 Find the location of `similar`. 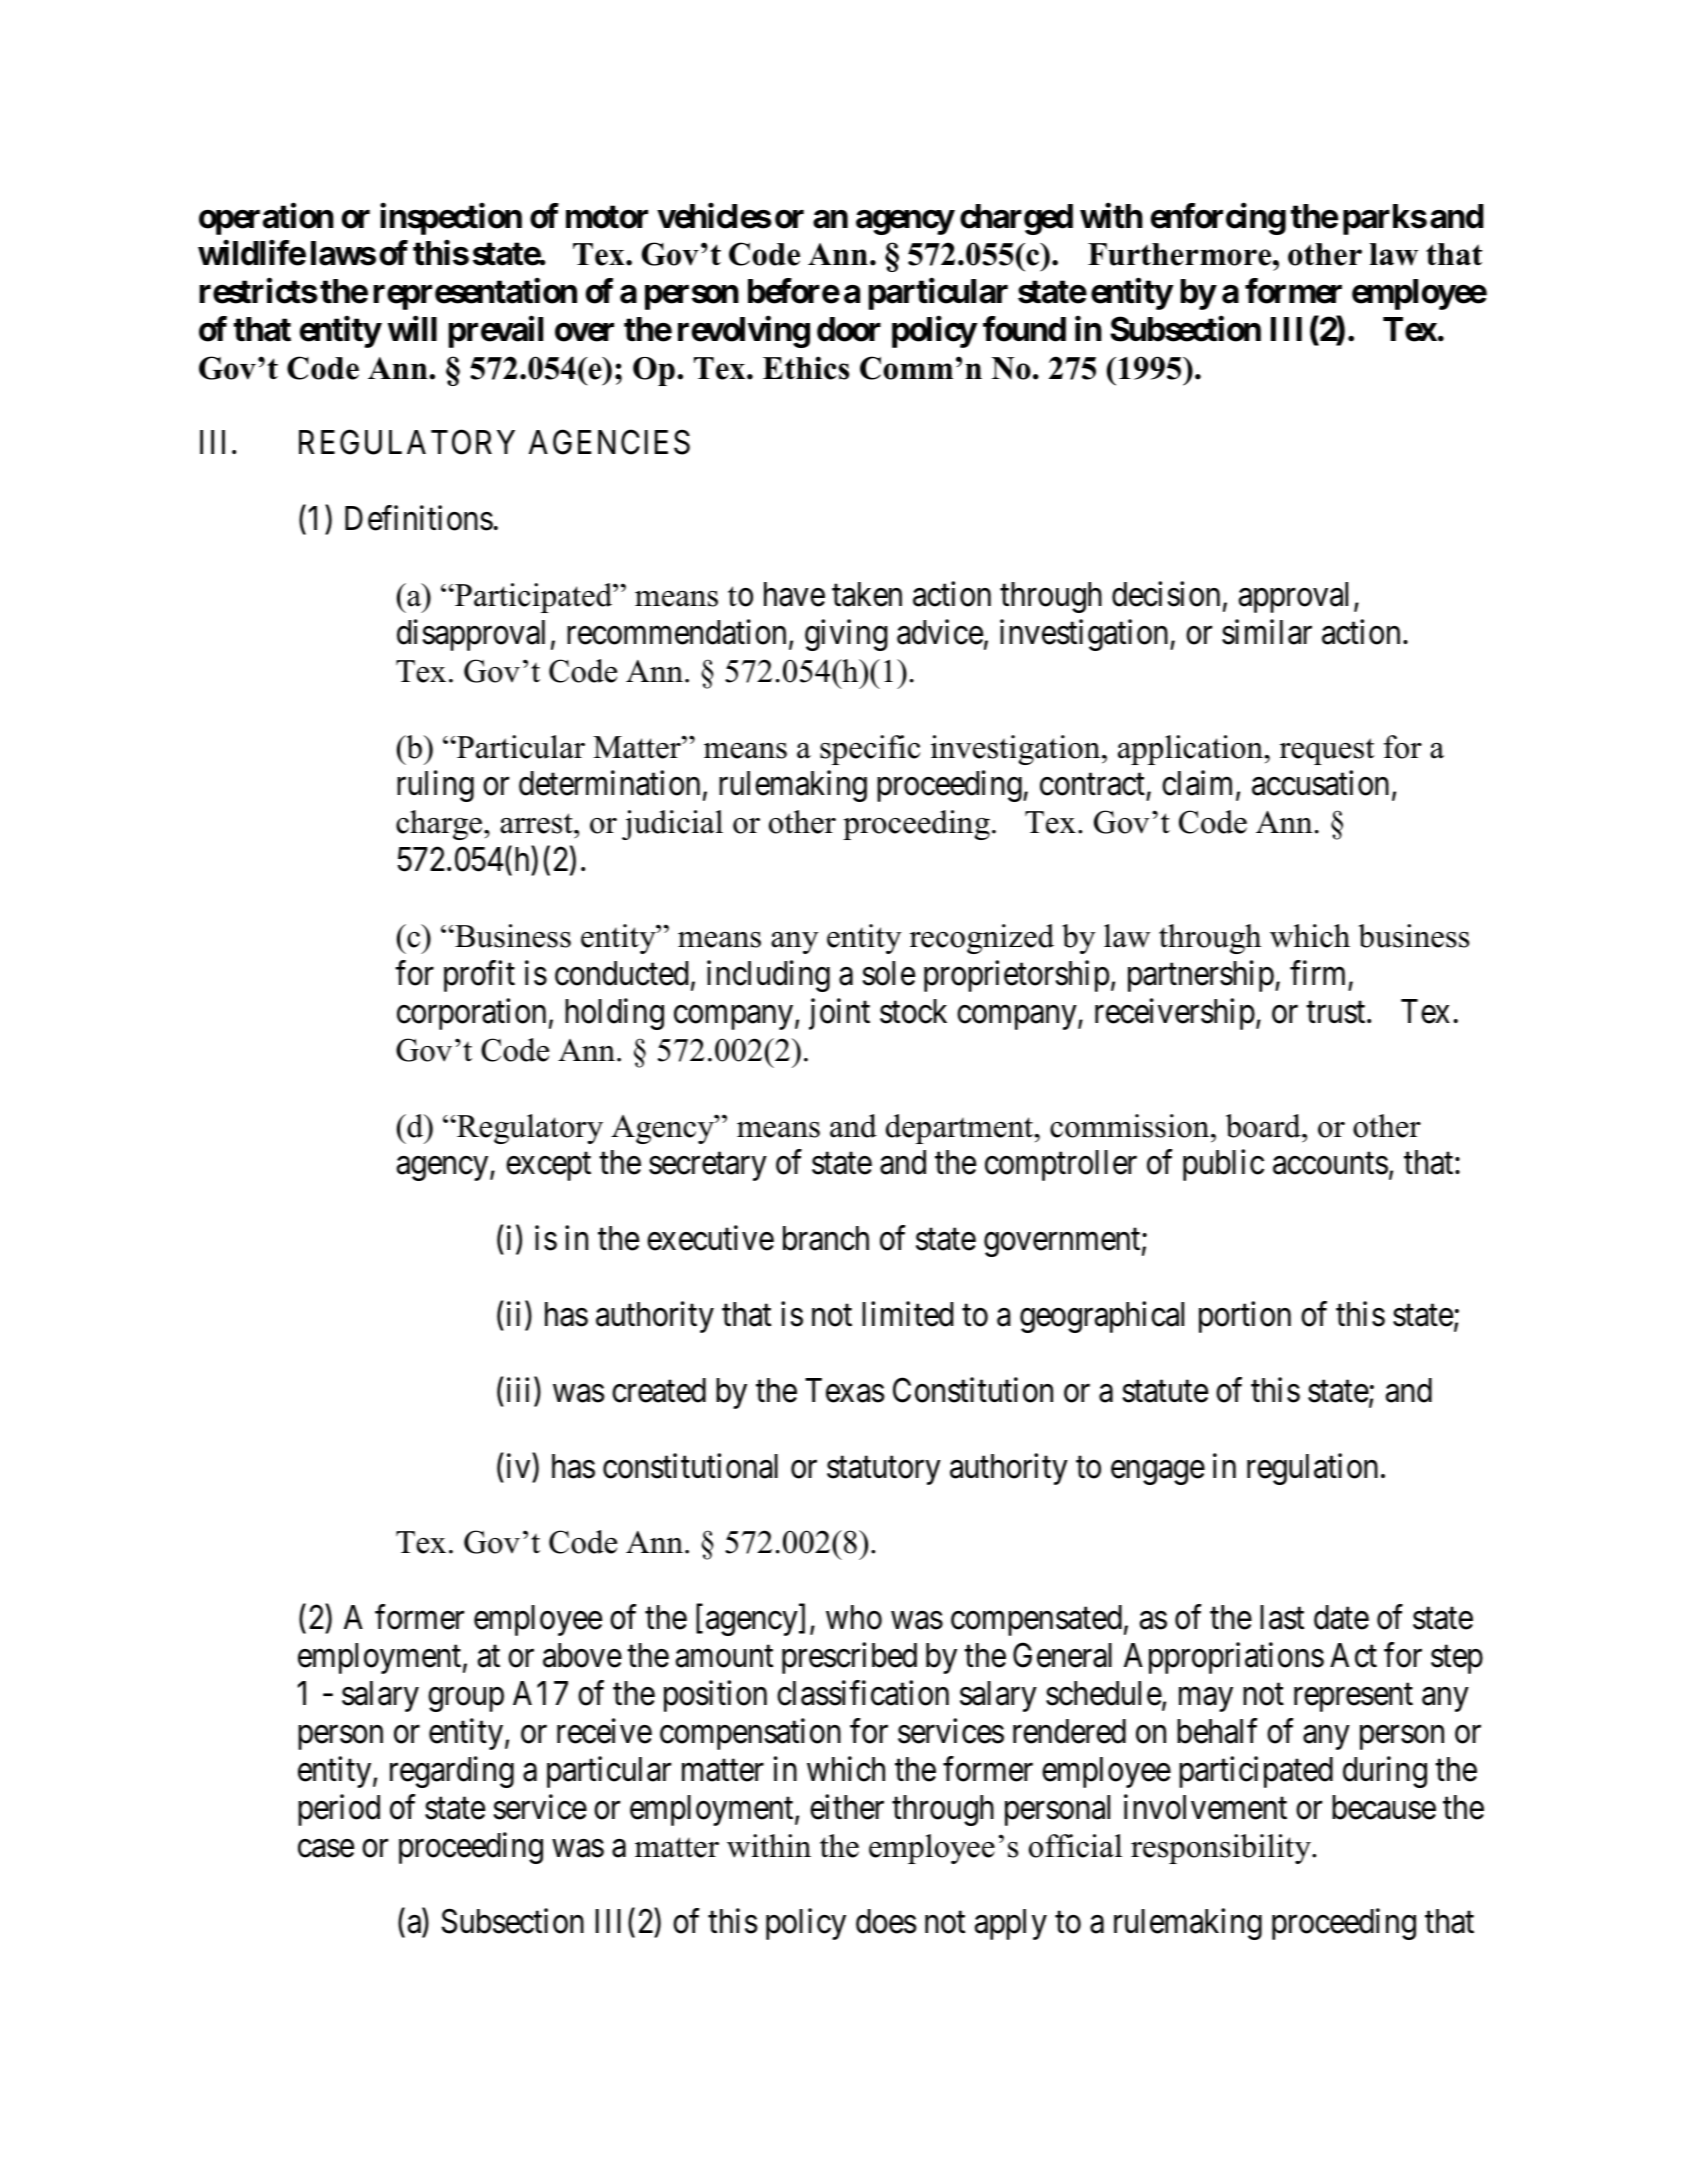

similar is located at coordinates (1267, 632).
